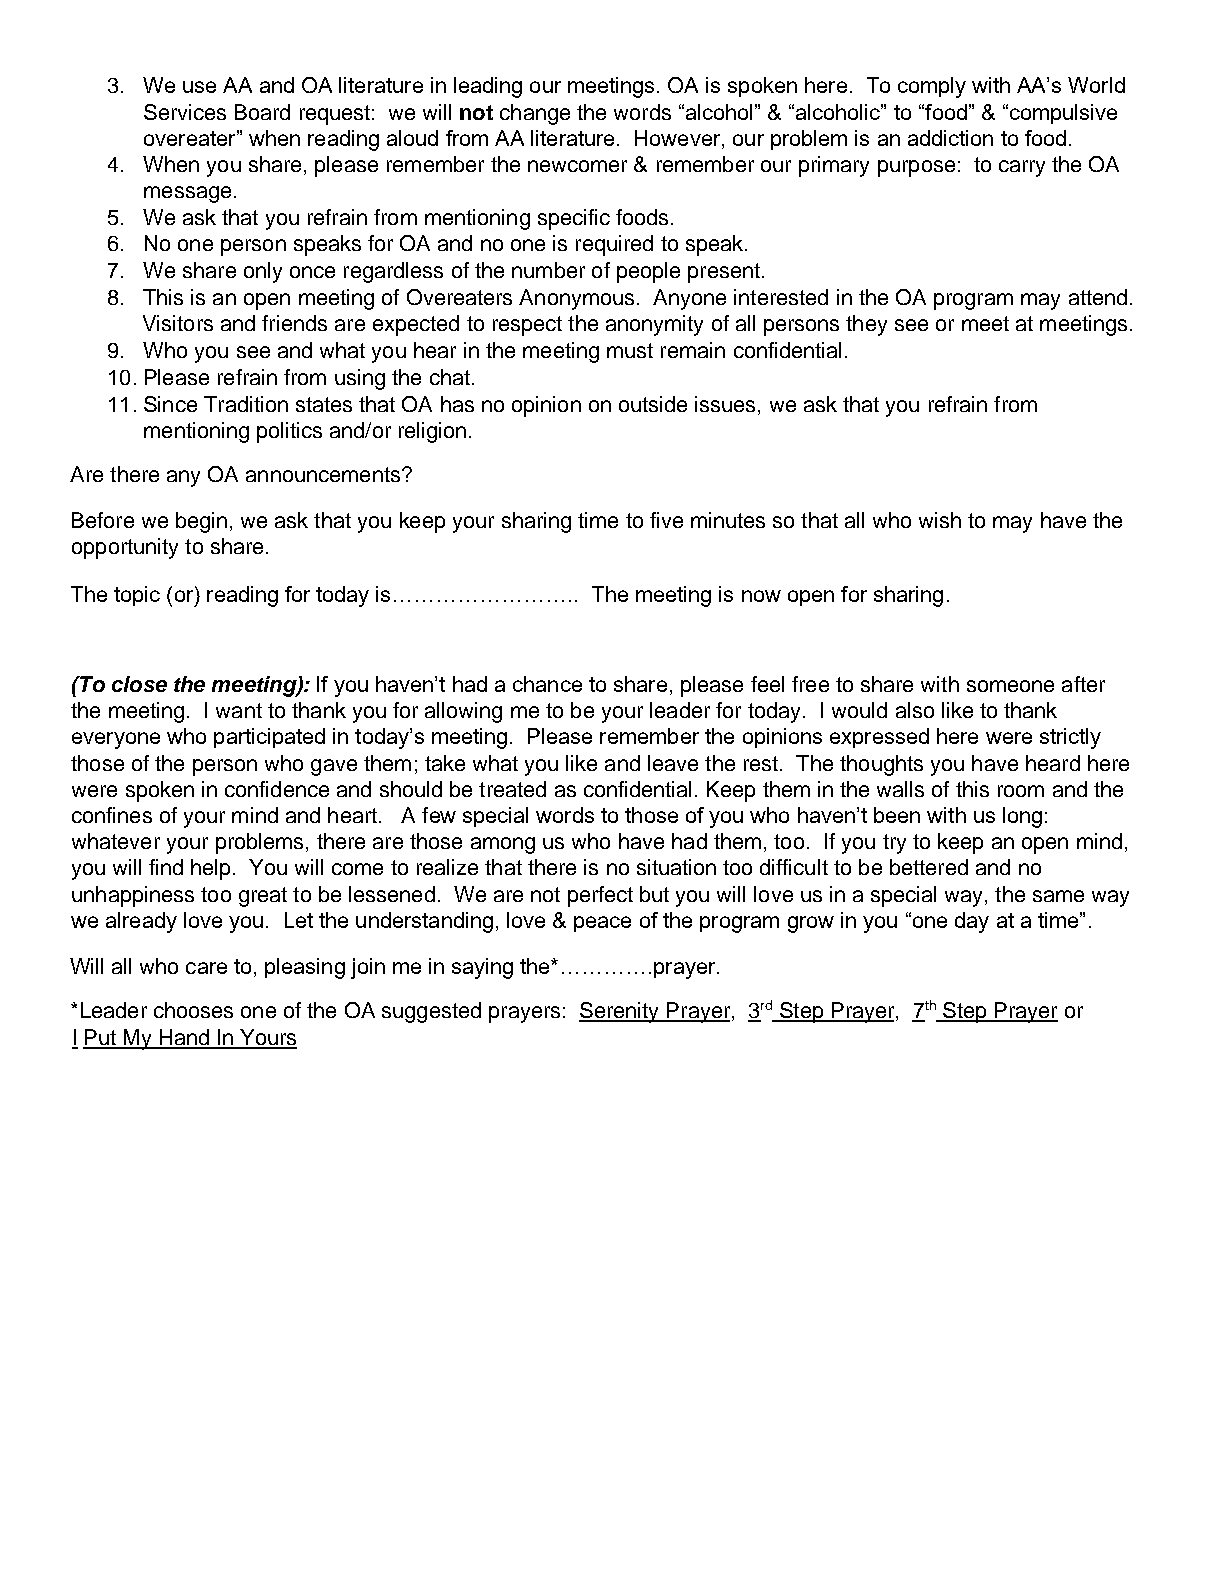 The image size is (1216, 1573). I want to click on change, so click(535, 114).
